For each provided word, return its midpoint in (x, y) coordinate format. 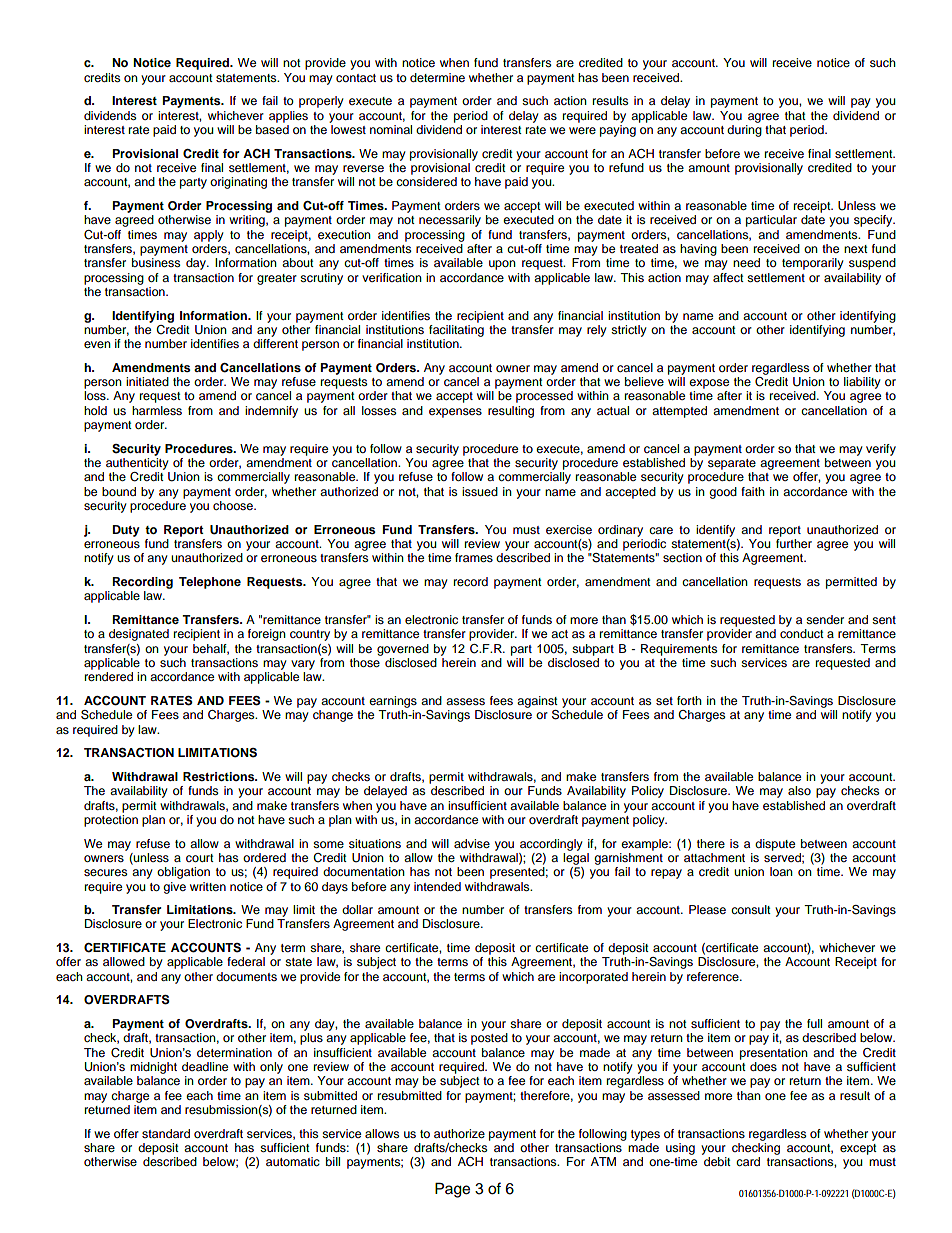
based (272, 129)
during (744, 131)
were (582, 130)
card (748, 1161)
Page (452, 1190)
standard (166, 1133)
